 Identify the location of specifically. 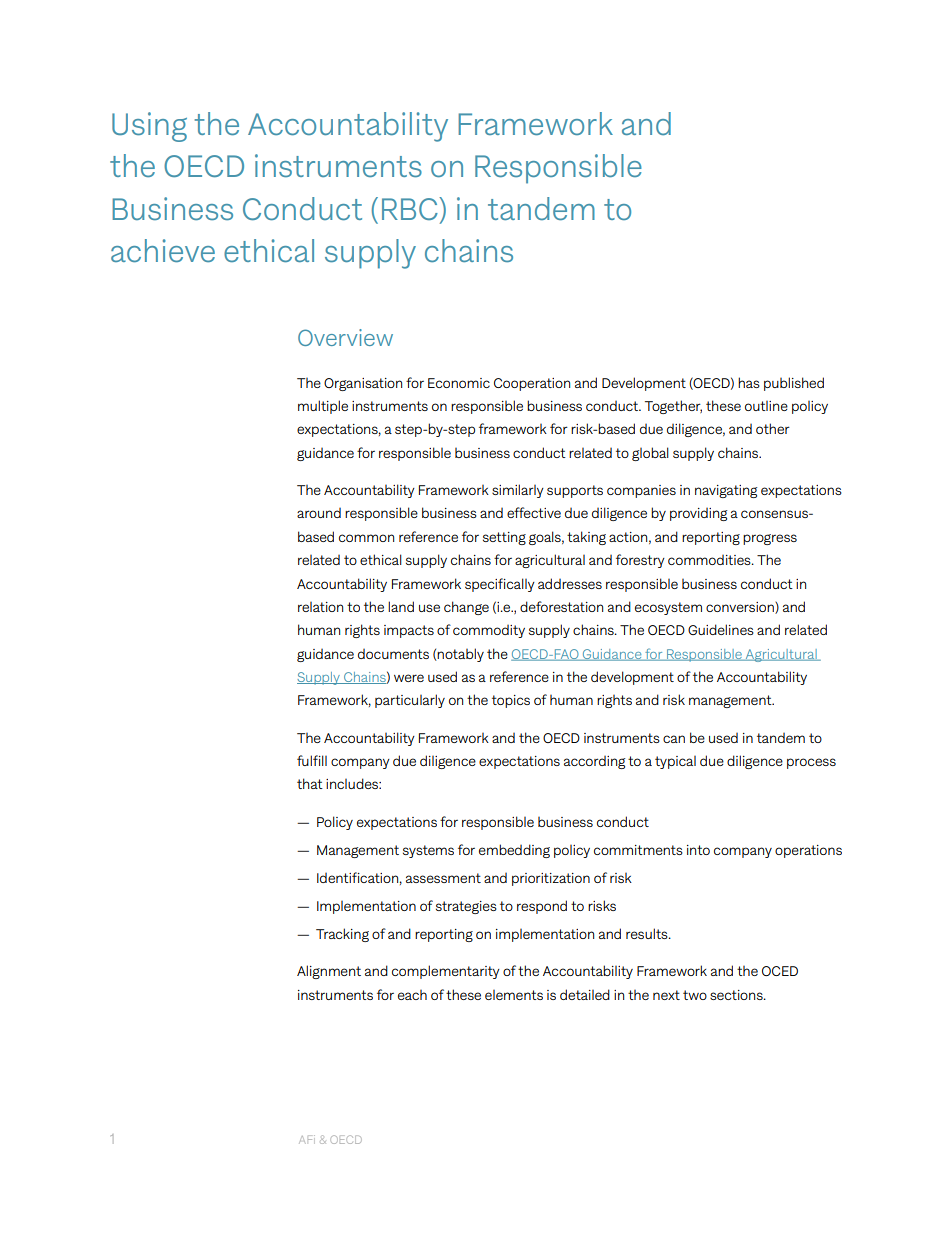
(500, 585).
